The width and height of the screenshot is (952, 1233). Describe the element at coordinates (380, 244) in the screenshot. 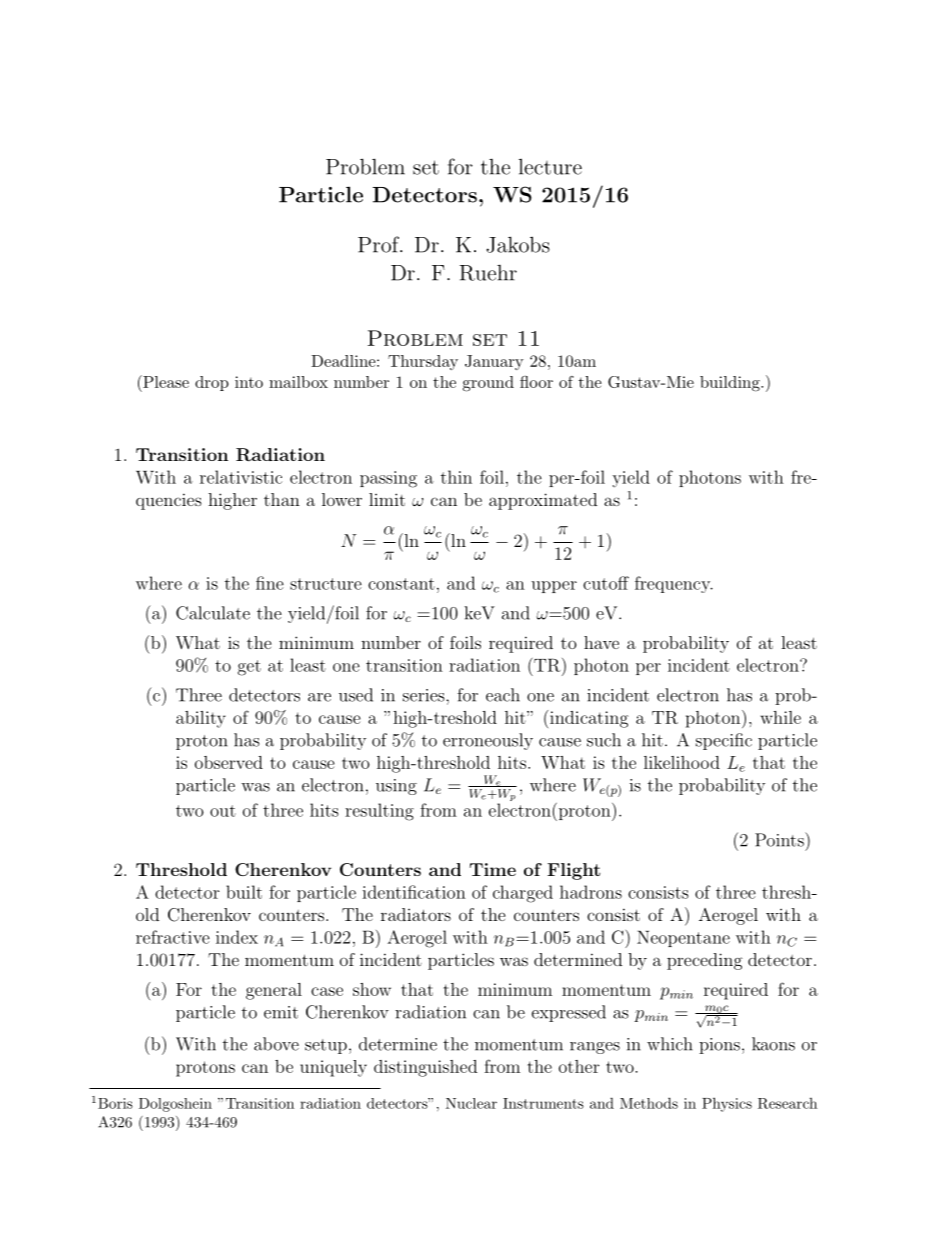

I see `Prof` at that location.
